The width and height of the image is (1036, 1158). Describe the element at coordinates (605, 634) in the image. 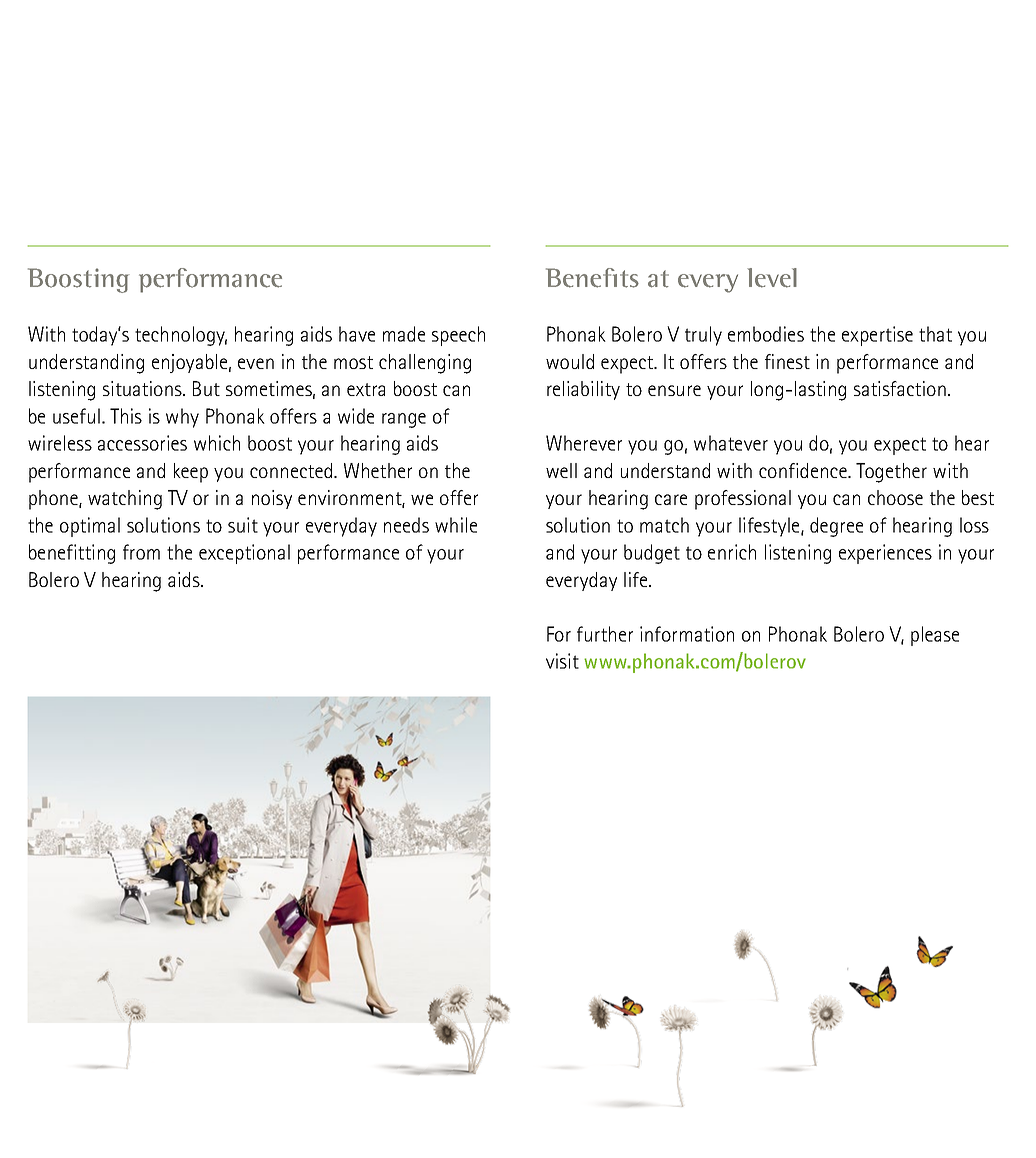

I see `further` at that location.
